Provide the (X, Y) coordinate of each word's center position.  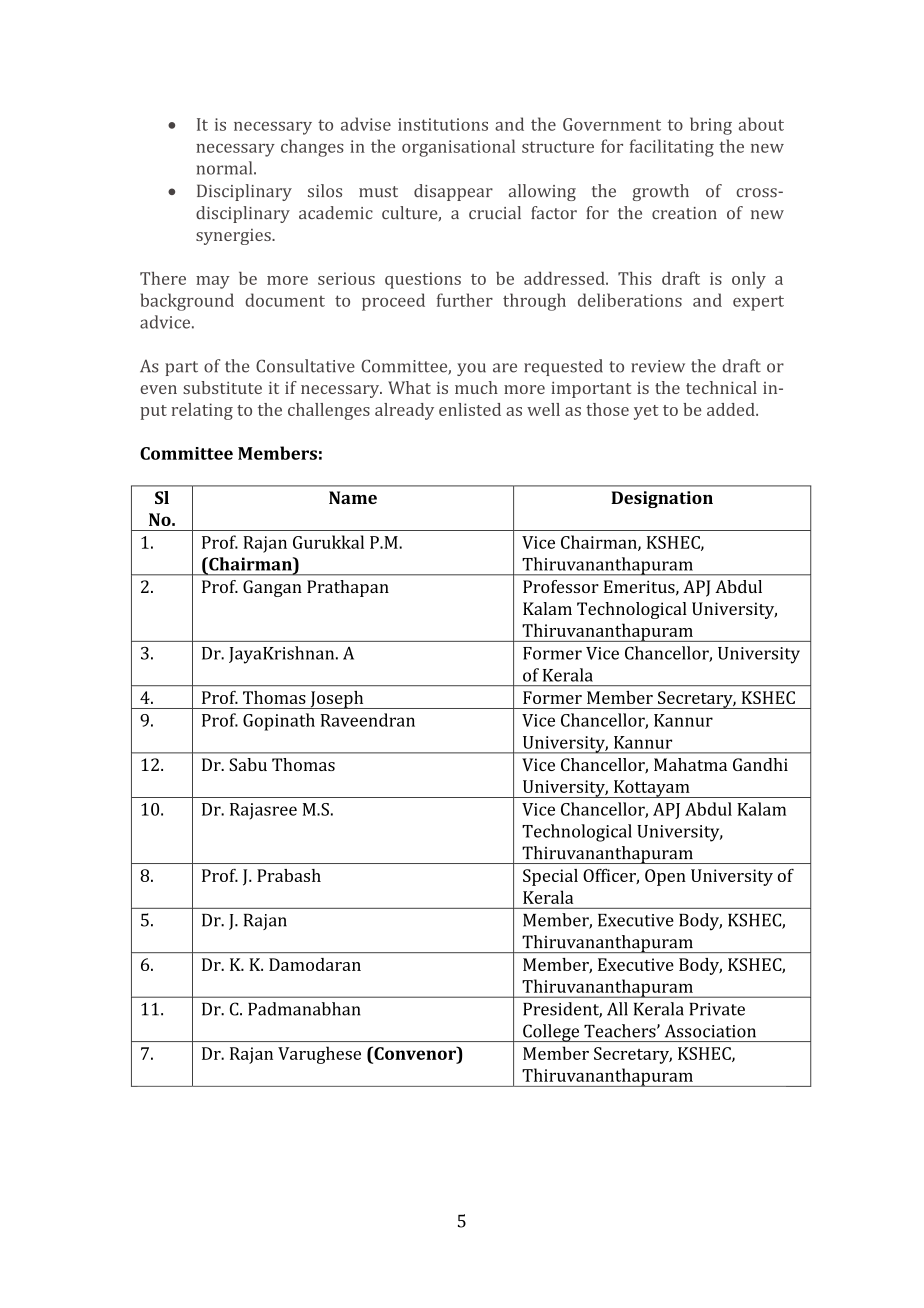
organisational (458, 148)
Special (550, 877)
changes (312, 148)
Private (717, 1009)
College (551, 1033)
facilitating (672, 148)
